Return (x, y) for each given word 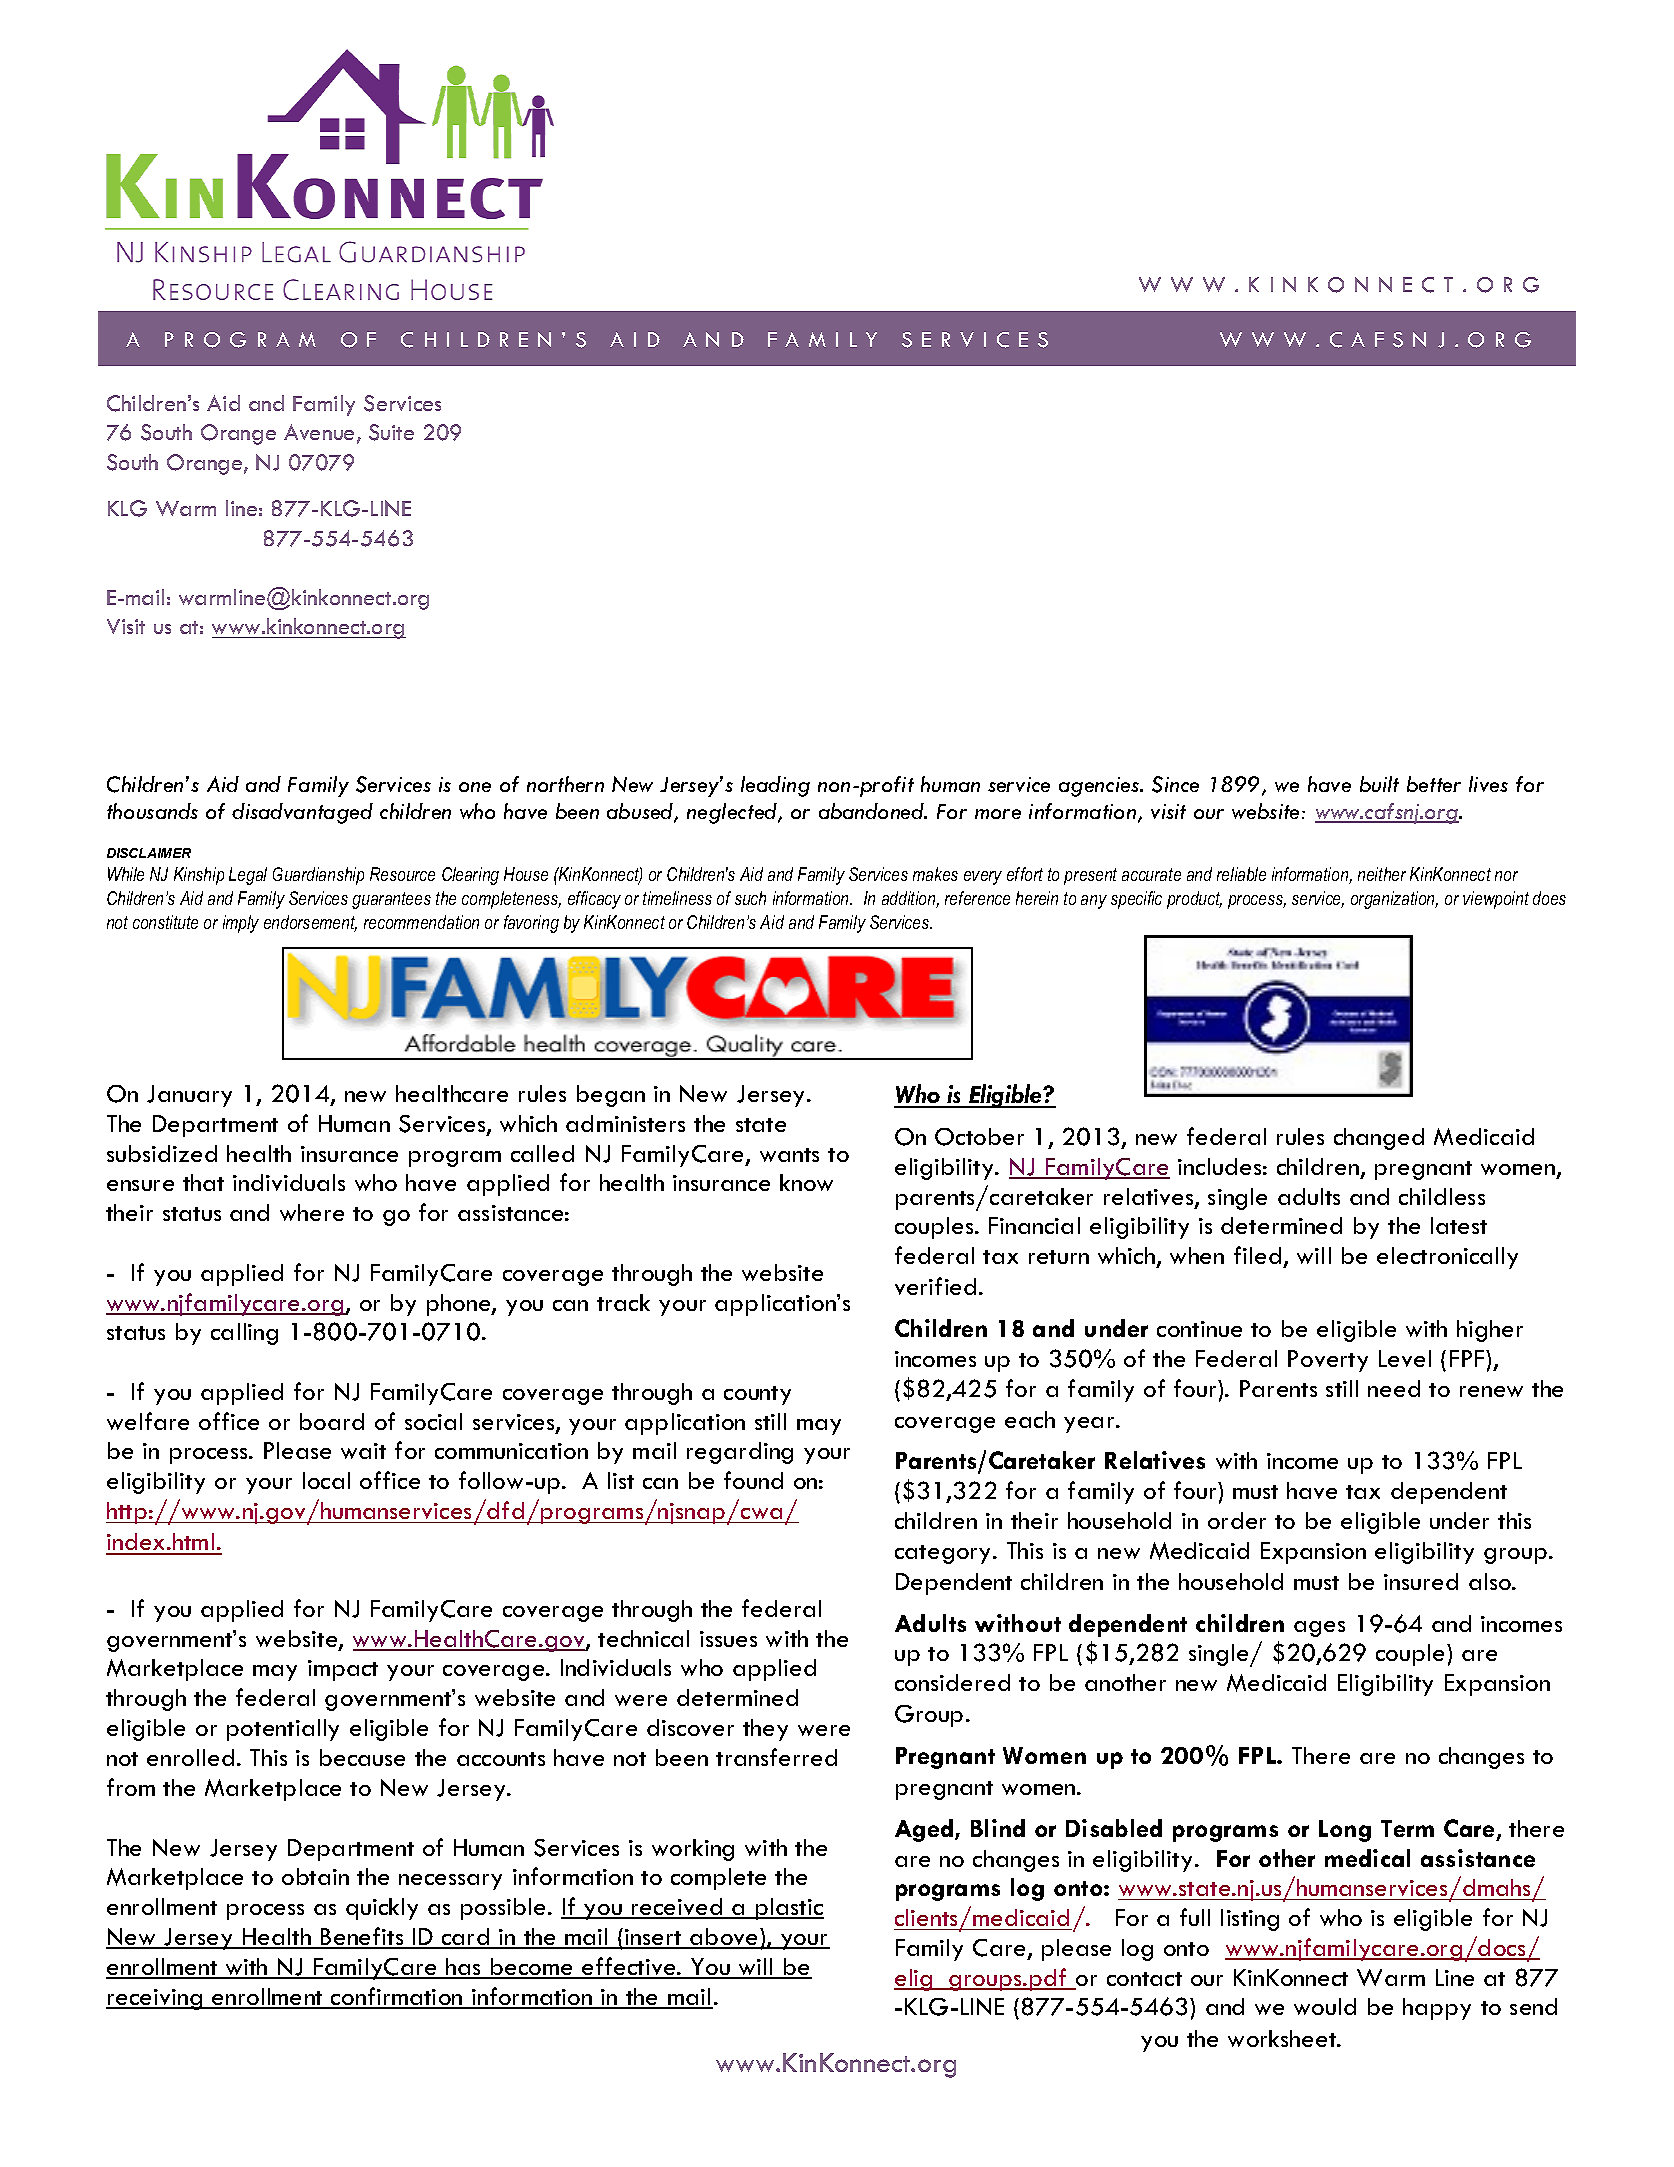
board (332, 1421)
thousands (152, 811)
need (1394, 1388)
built (1379, 784)
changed (1379, 1139)
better (1434, 784)
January (189, 1096)
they (765, 1730)
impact (343, 1670)
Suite (391, 432)
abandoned (872, 811)
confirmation (397, 1997)
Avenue (321, 433)
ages (1319, 1629)
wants (789, 1155)
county (757, 1395)
